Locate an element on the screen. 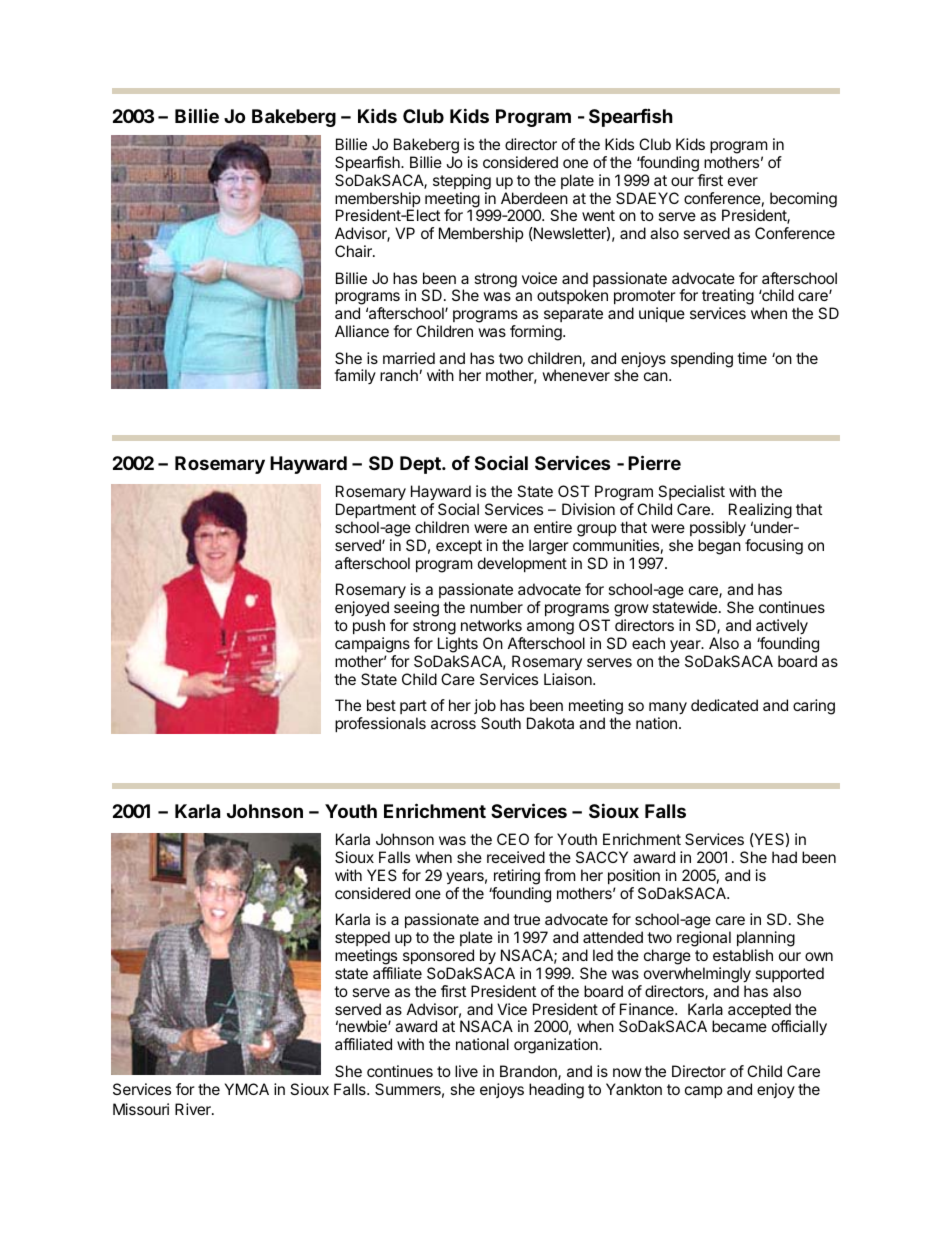  actively is located at coordinates (782, 627).
